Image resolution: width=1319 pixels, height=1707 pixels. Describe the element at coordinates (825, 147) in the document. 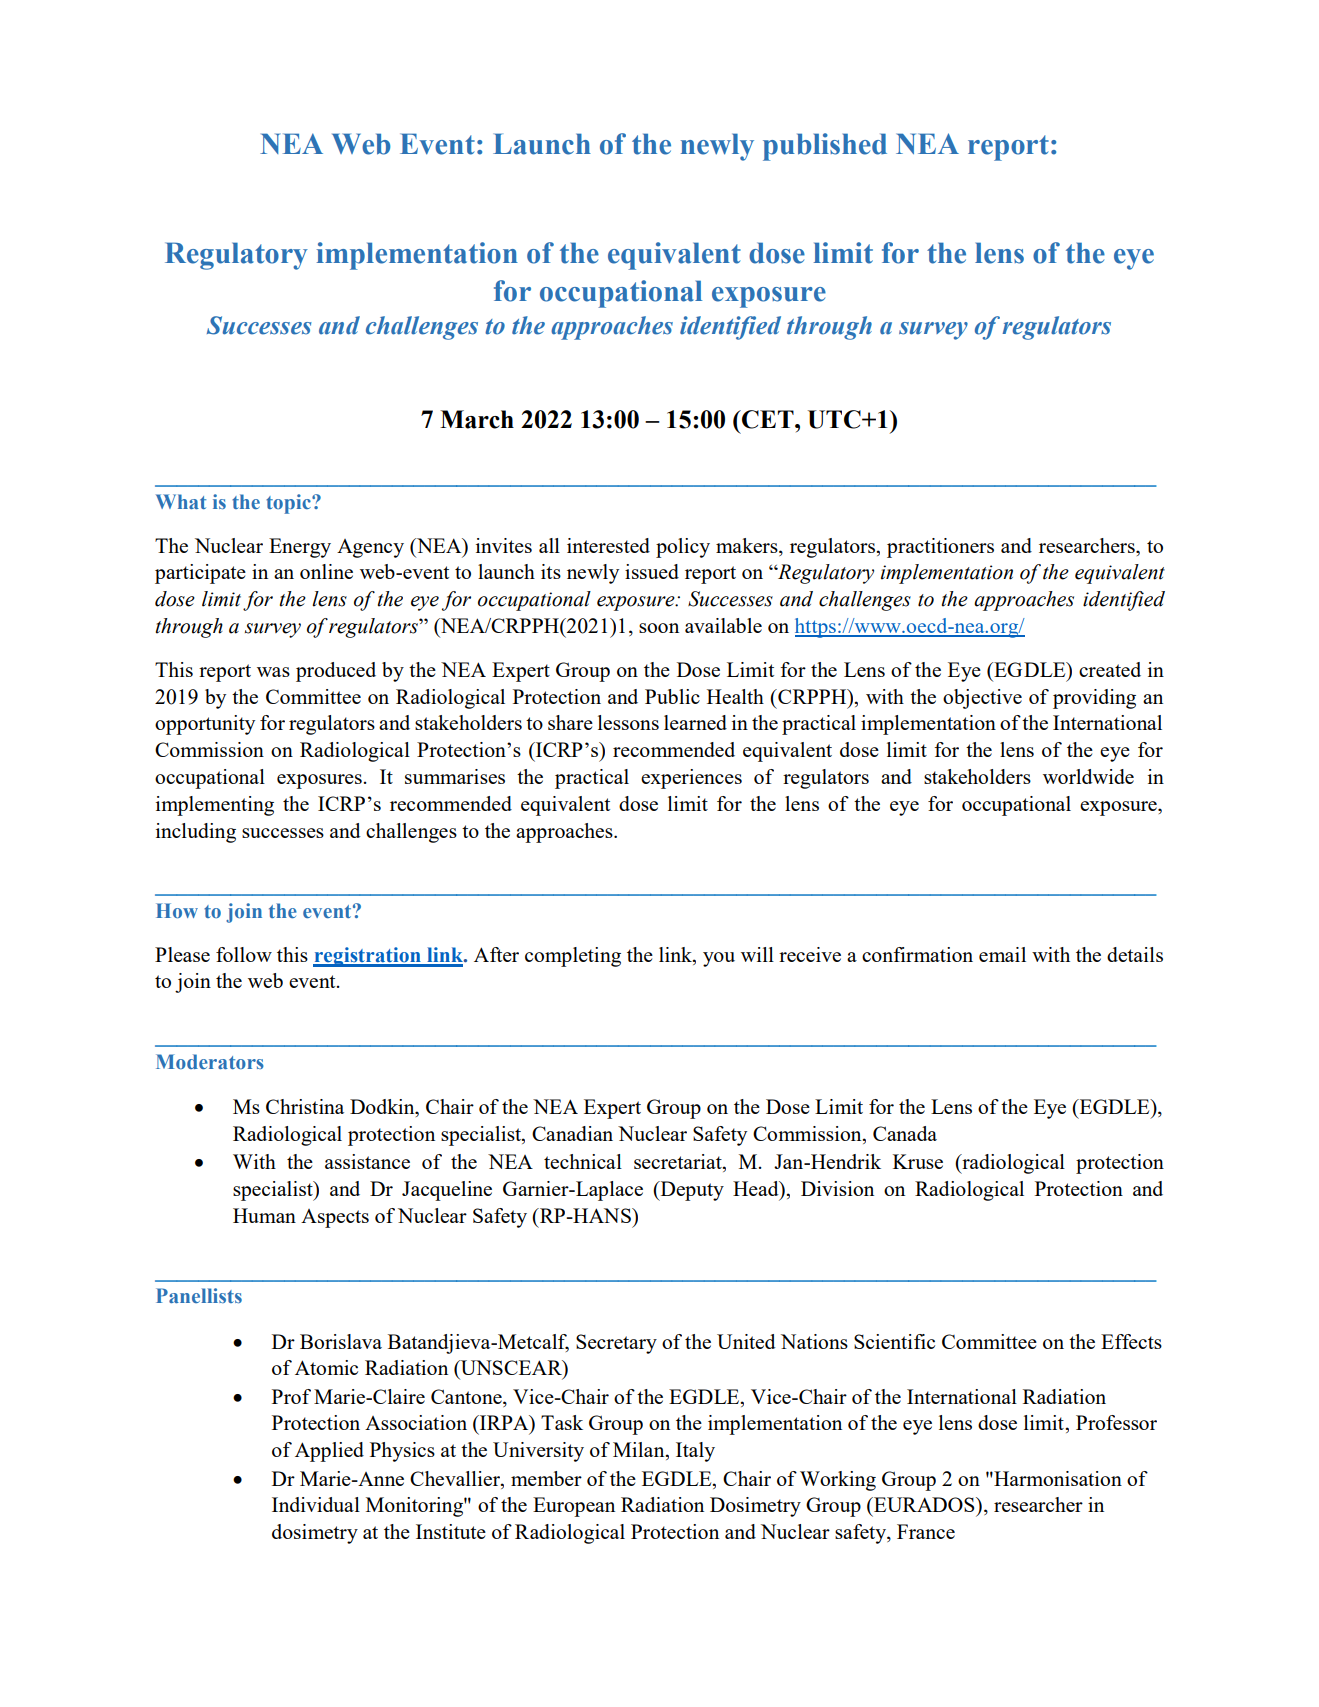

I see `published` at that location.
